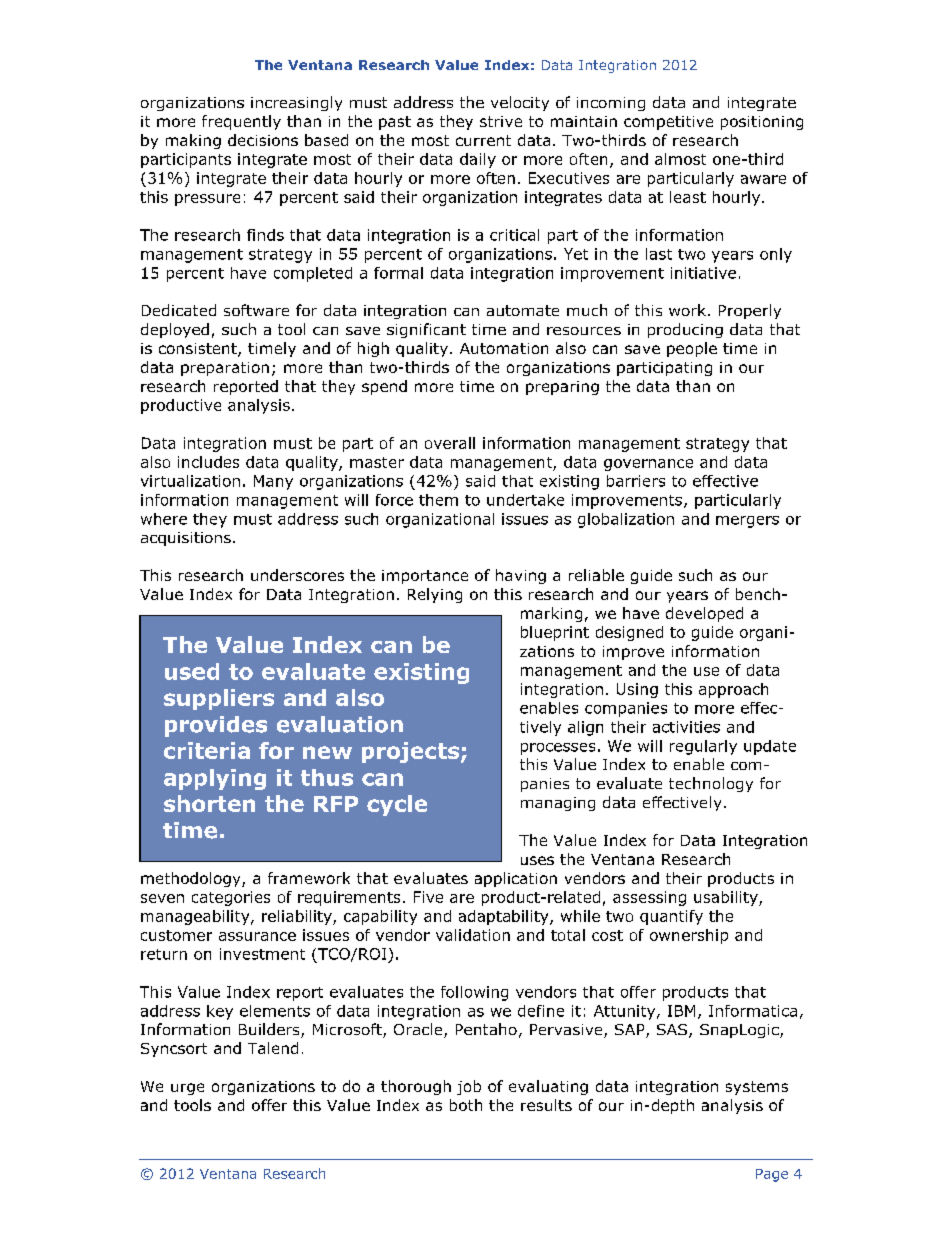 The image size is (952, 1233). I want to click on both, so click(466, 1105).
